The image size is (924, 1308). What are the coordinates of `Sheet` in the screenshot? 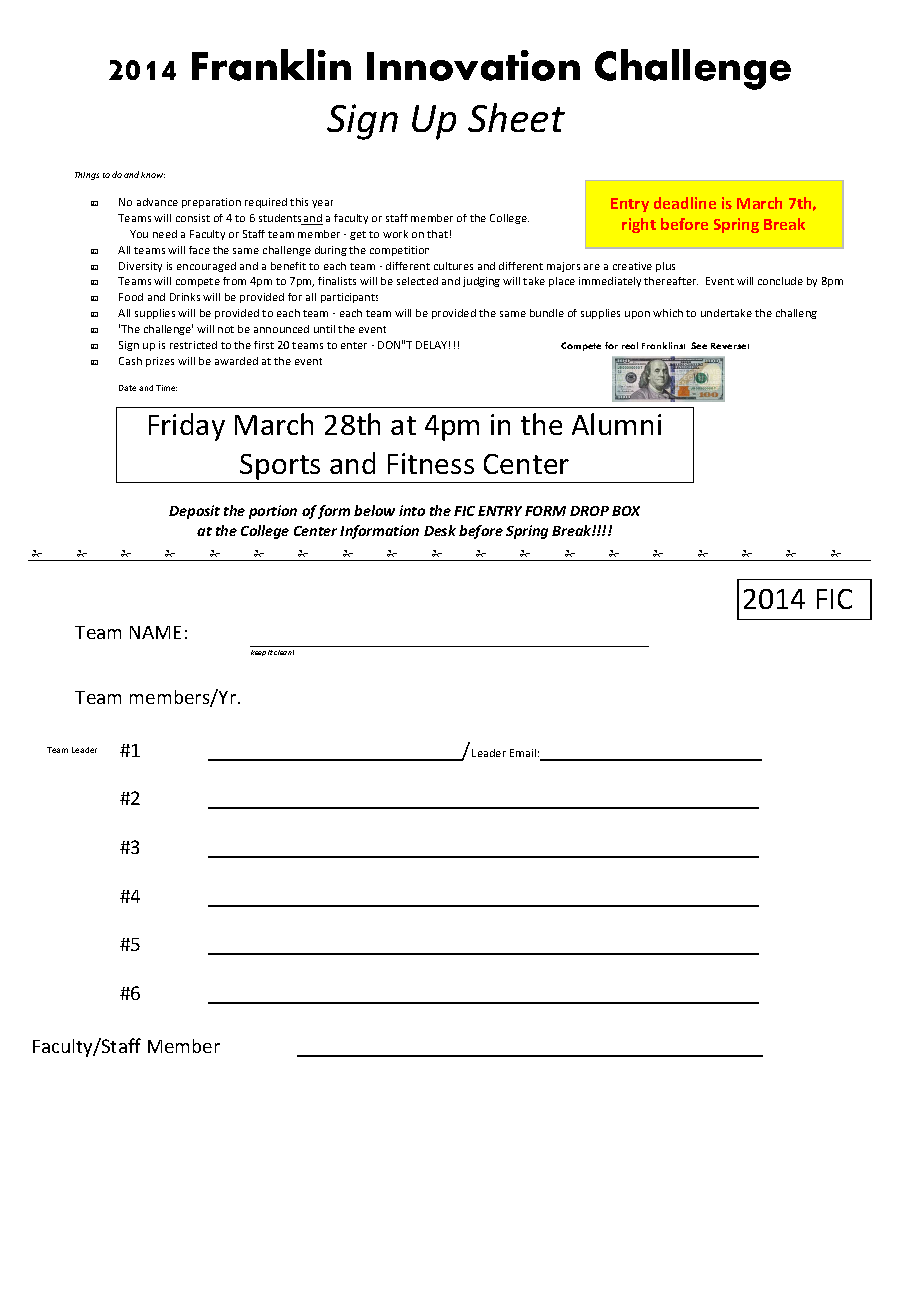 It's located at (516, 117).
